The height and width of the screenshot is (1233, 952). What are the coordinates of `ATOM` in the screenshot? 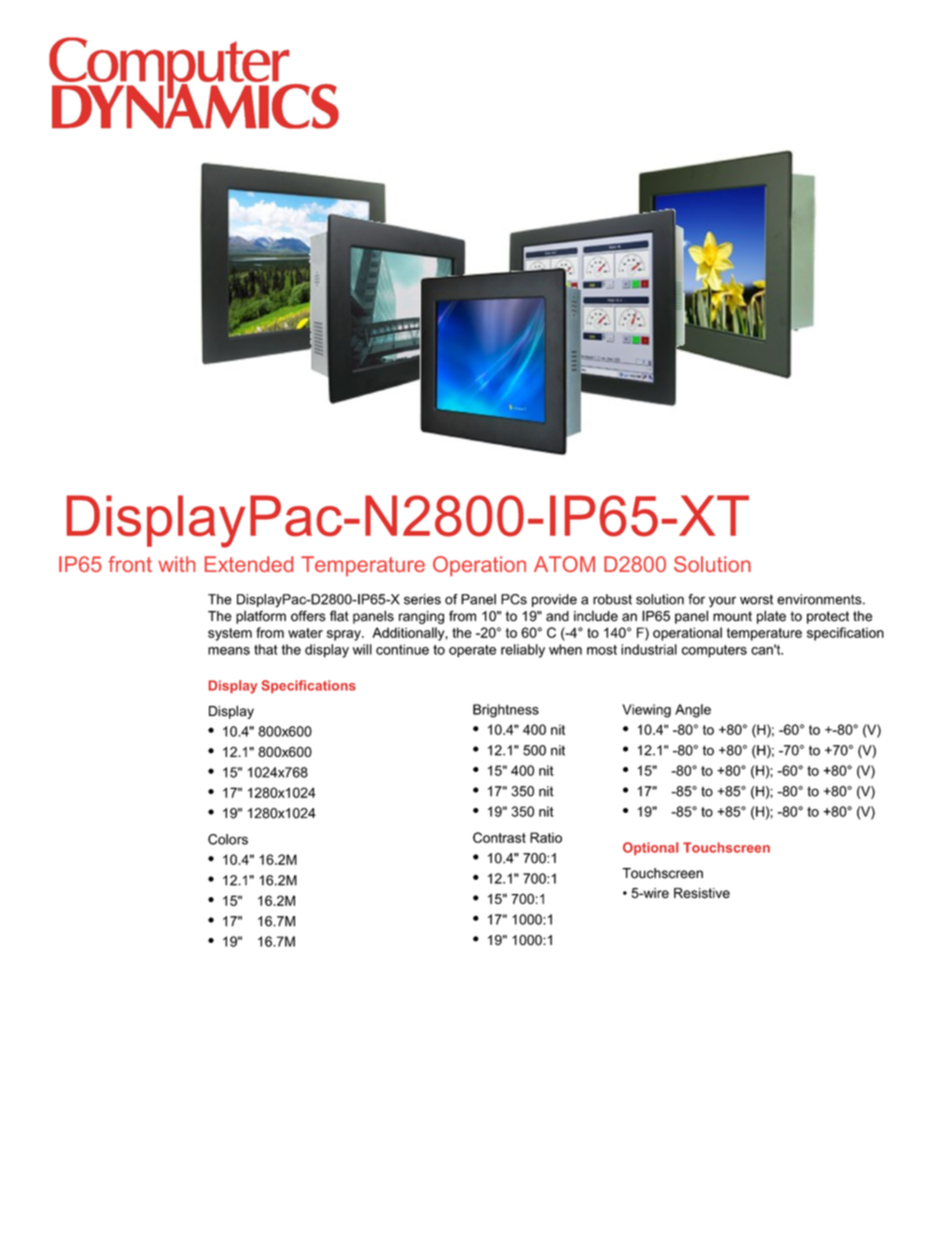 It's located at (564, 564).
